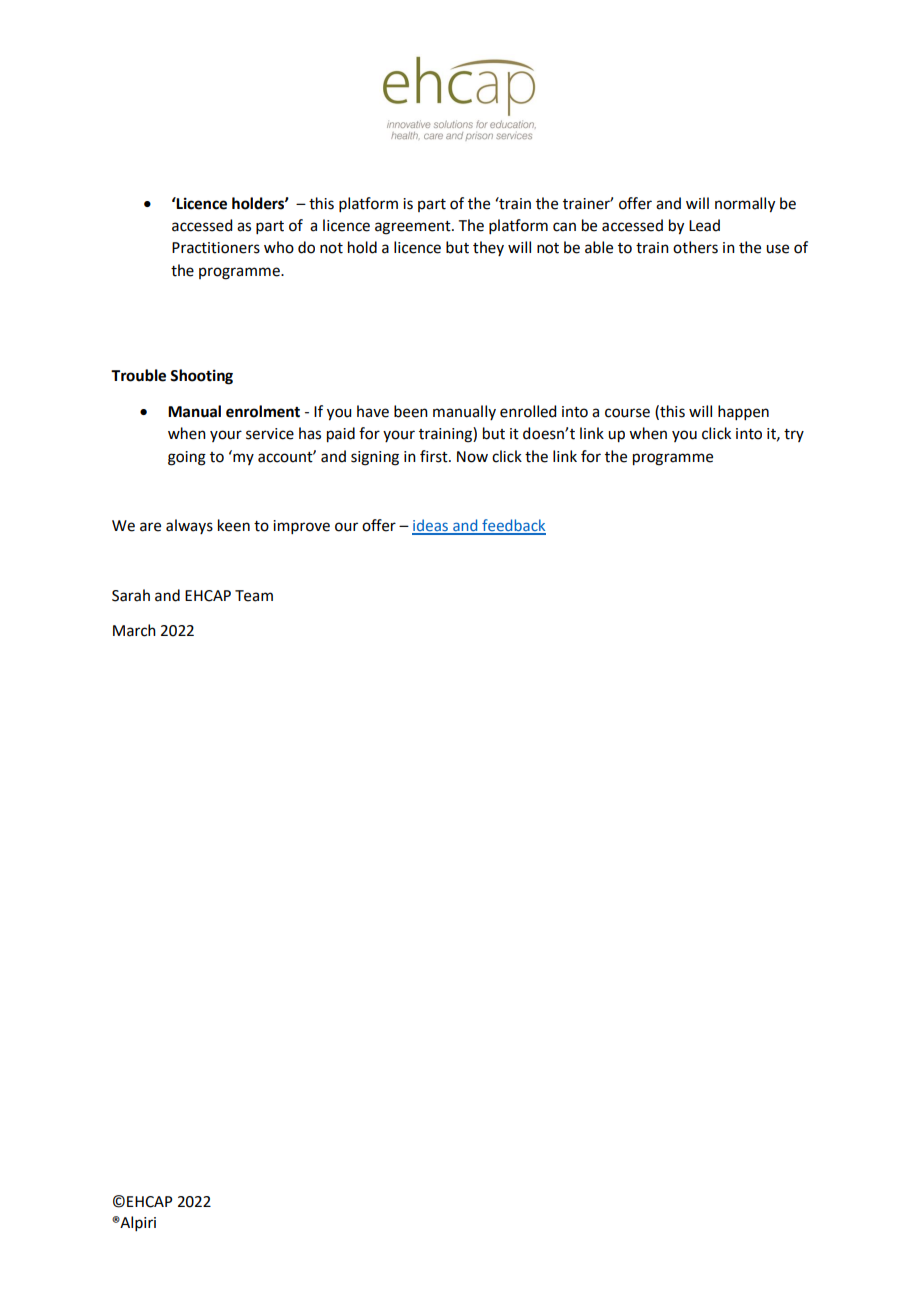 The height and width of the document is (1308, 924). I want to click on others, so click(695, 247).
